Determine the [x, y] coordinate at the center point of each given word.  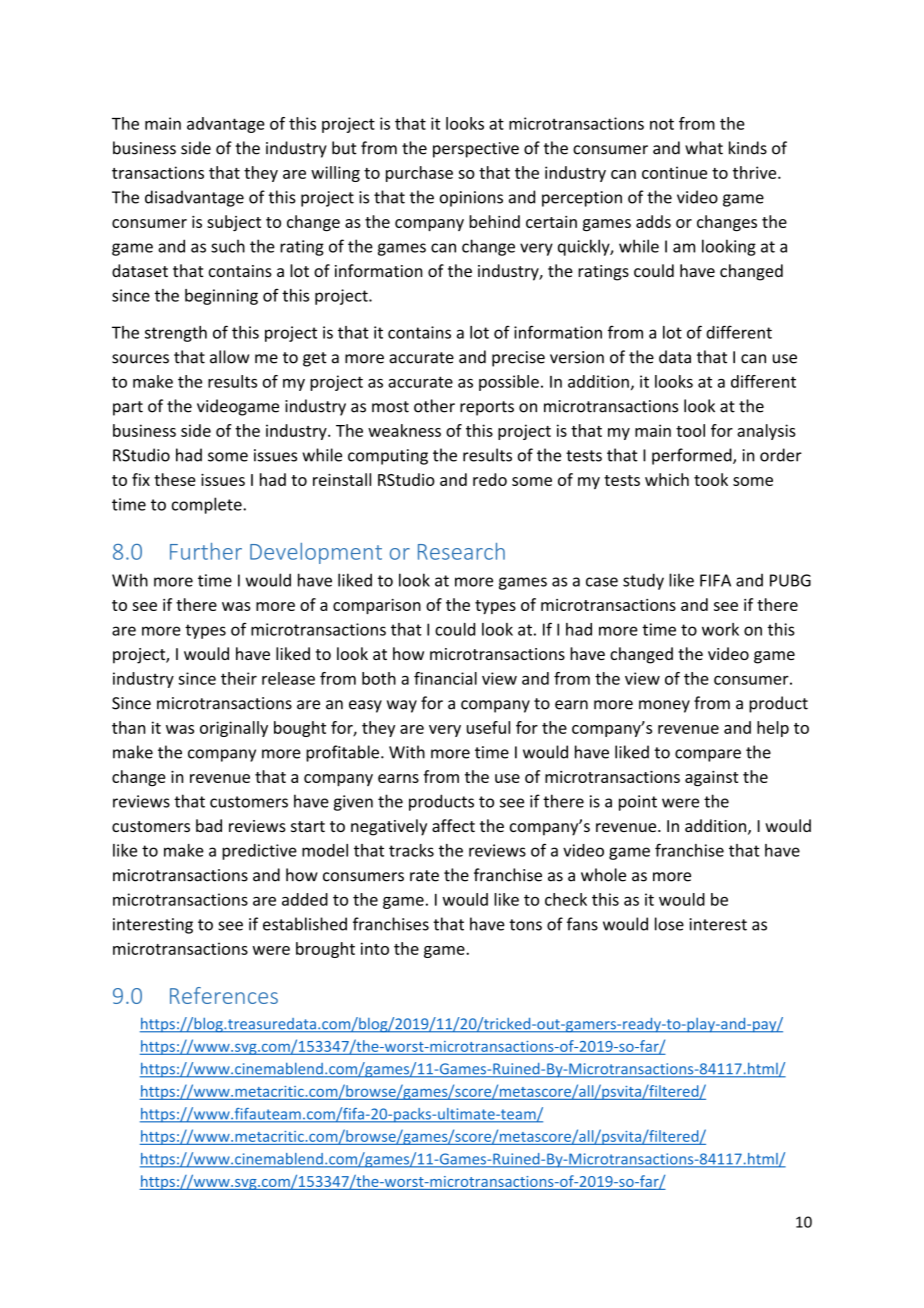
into [375, 948]
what [704, 148]
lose [669, 924]
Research [461, 551]
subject [234, 223]
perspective [476, 150]
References [224, 995]
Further [206, 551]
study [643, 581]
